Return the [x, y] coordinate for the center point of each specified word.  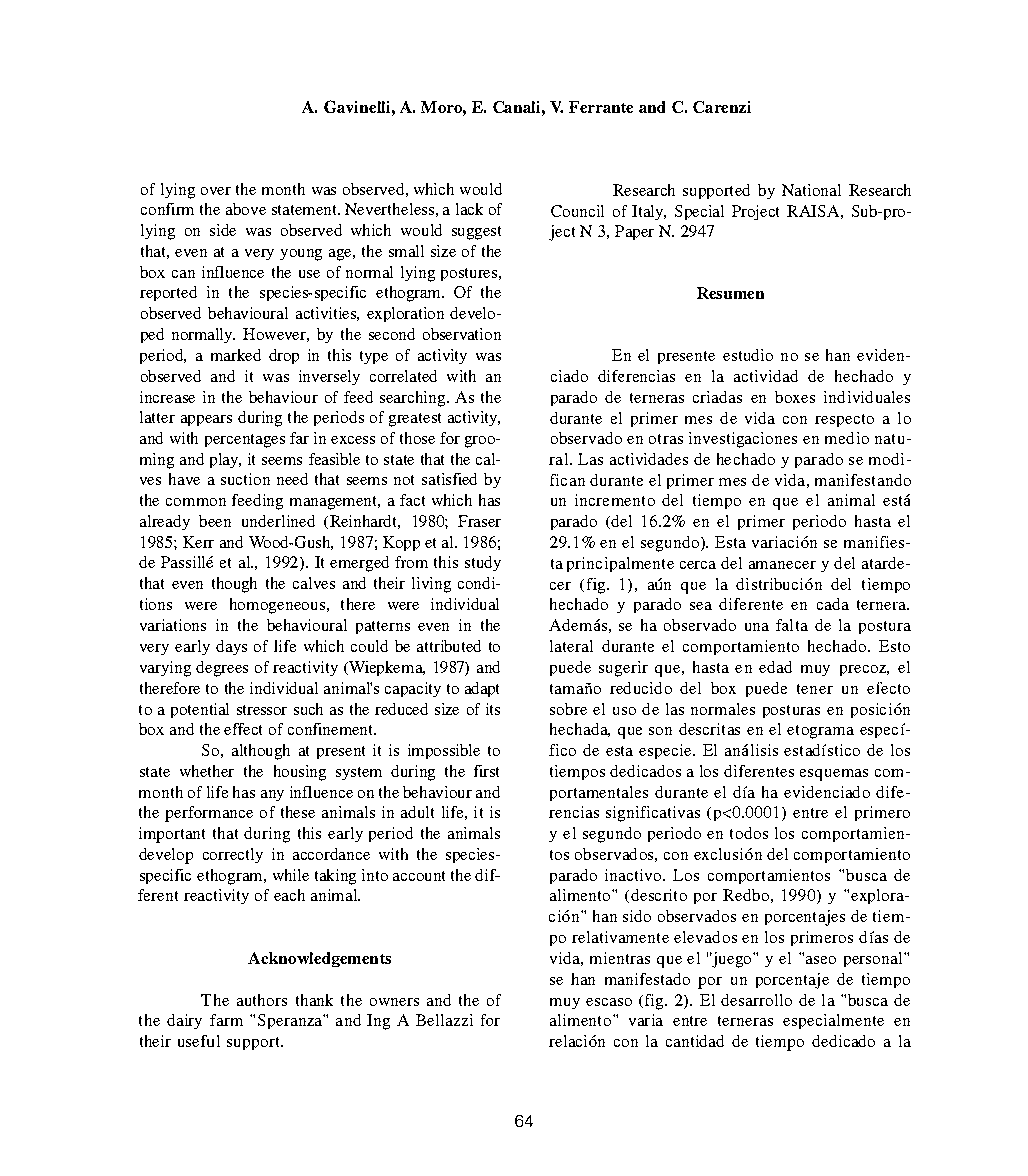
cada [833, 604]
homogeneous [279, 606]
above [246, 209]
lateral [571, 646]
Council [577, 211]
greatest [415, 420]
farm [226, 1020]
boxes [795, 397]
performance [209, 814]
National [811, 190]
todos [749, 833]
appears [206, 420]
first [486, 771]
